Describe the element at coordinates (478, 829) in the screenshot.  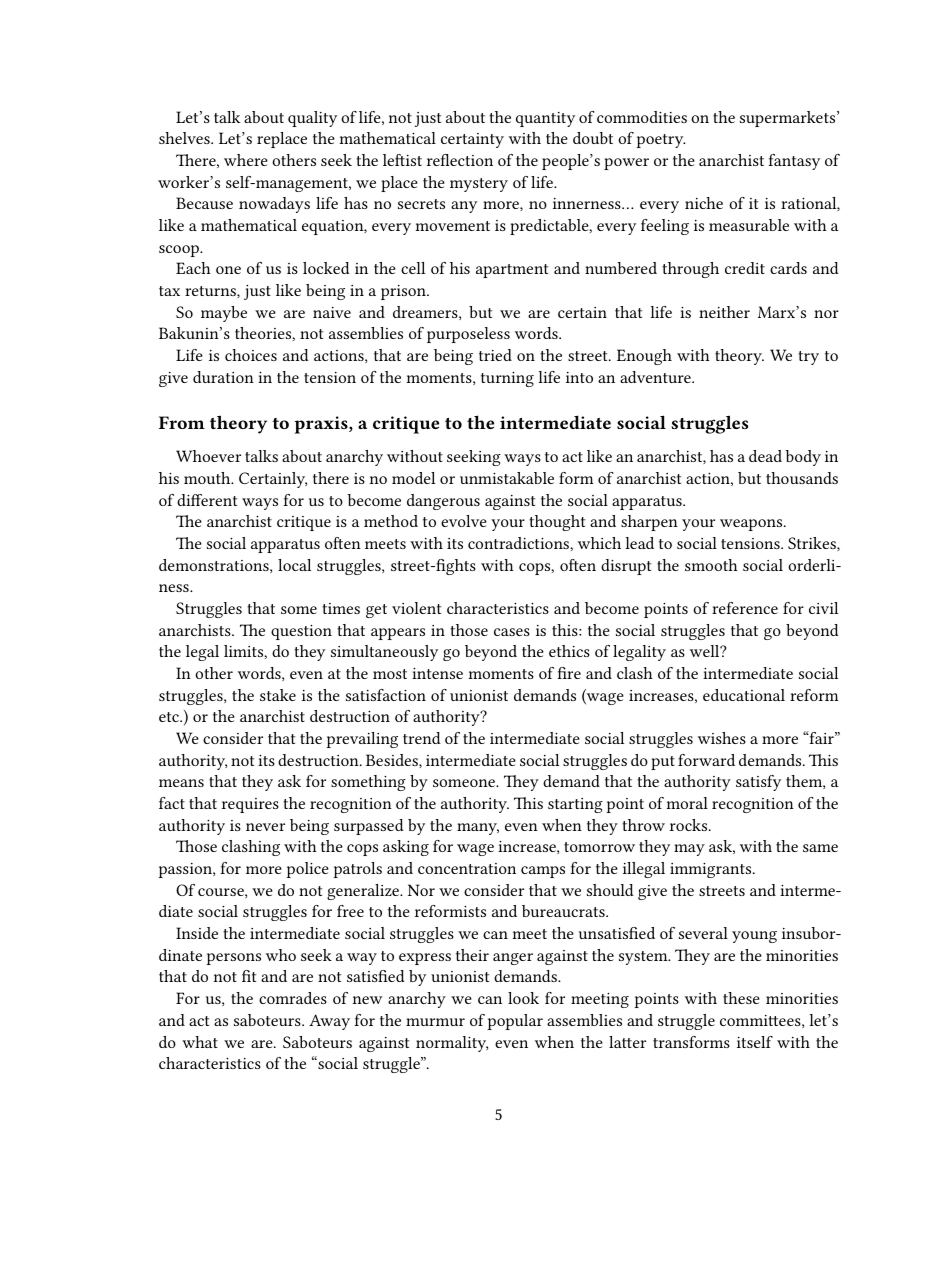
I see `many` at that location.
